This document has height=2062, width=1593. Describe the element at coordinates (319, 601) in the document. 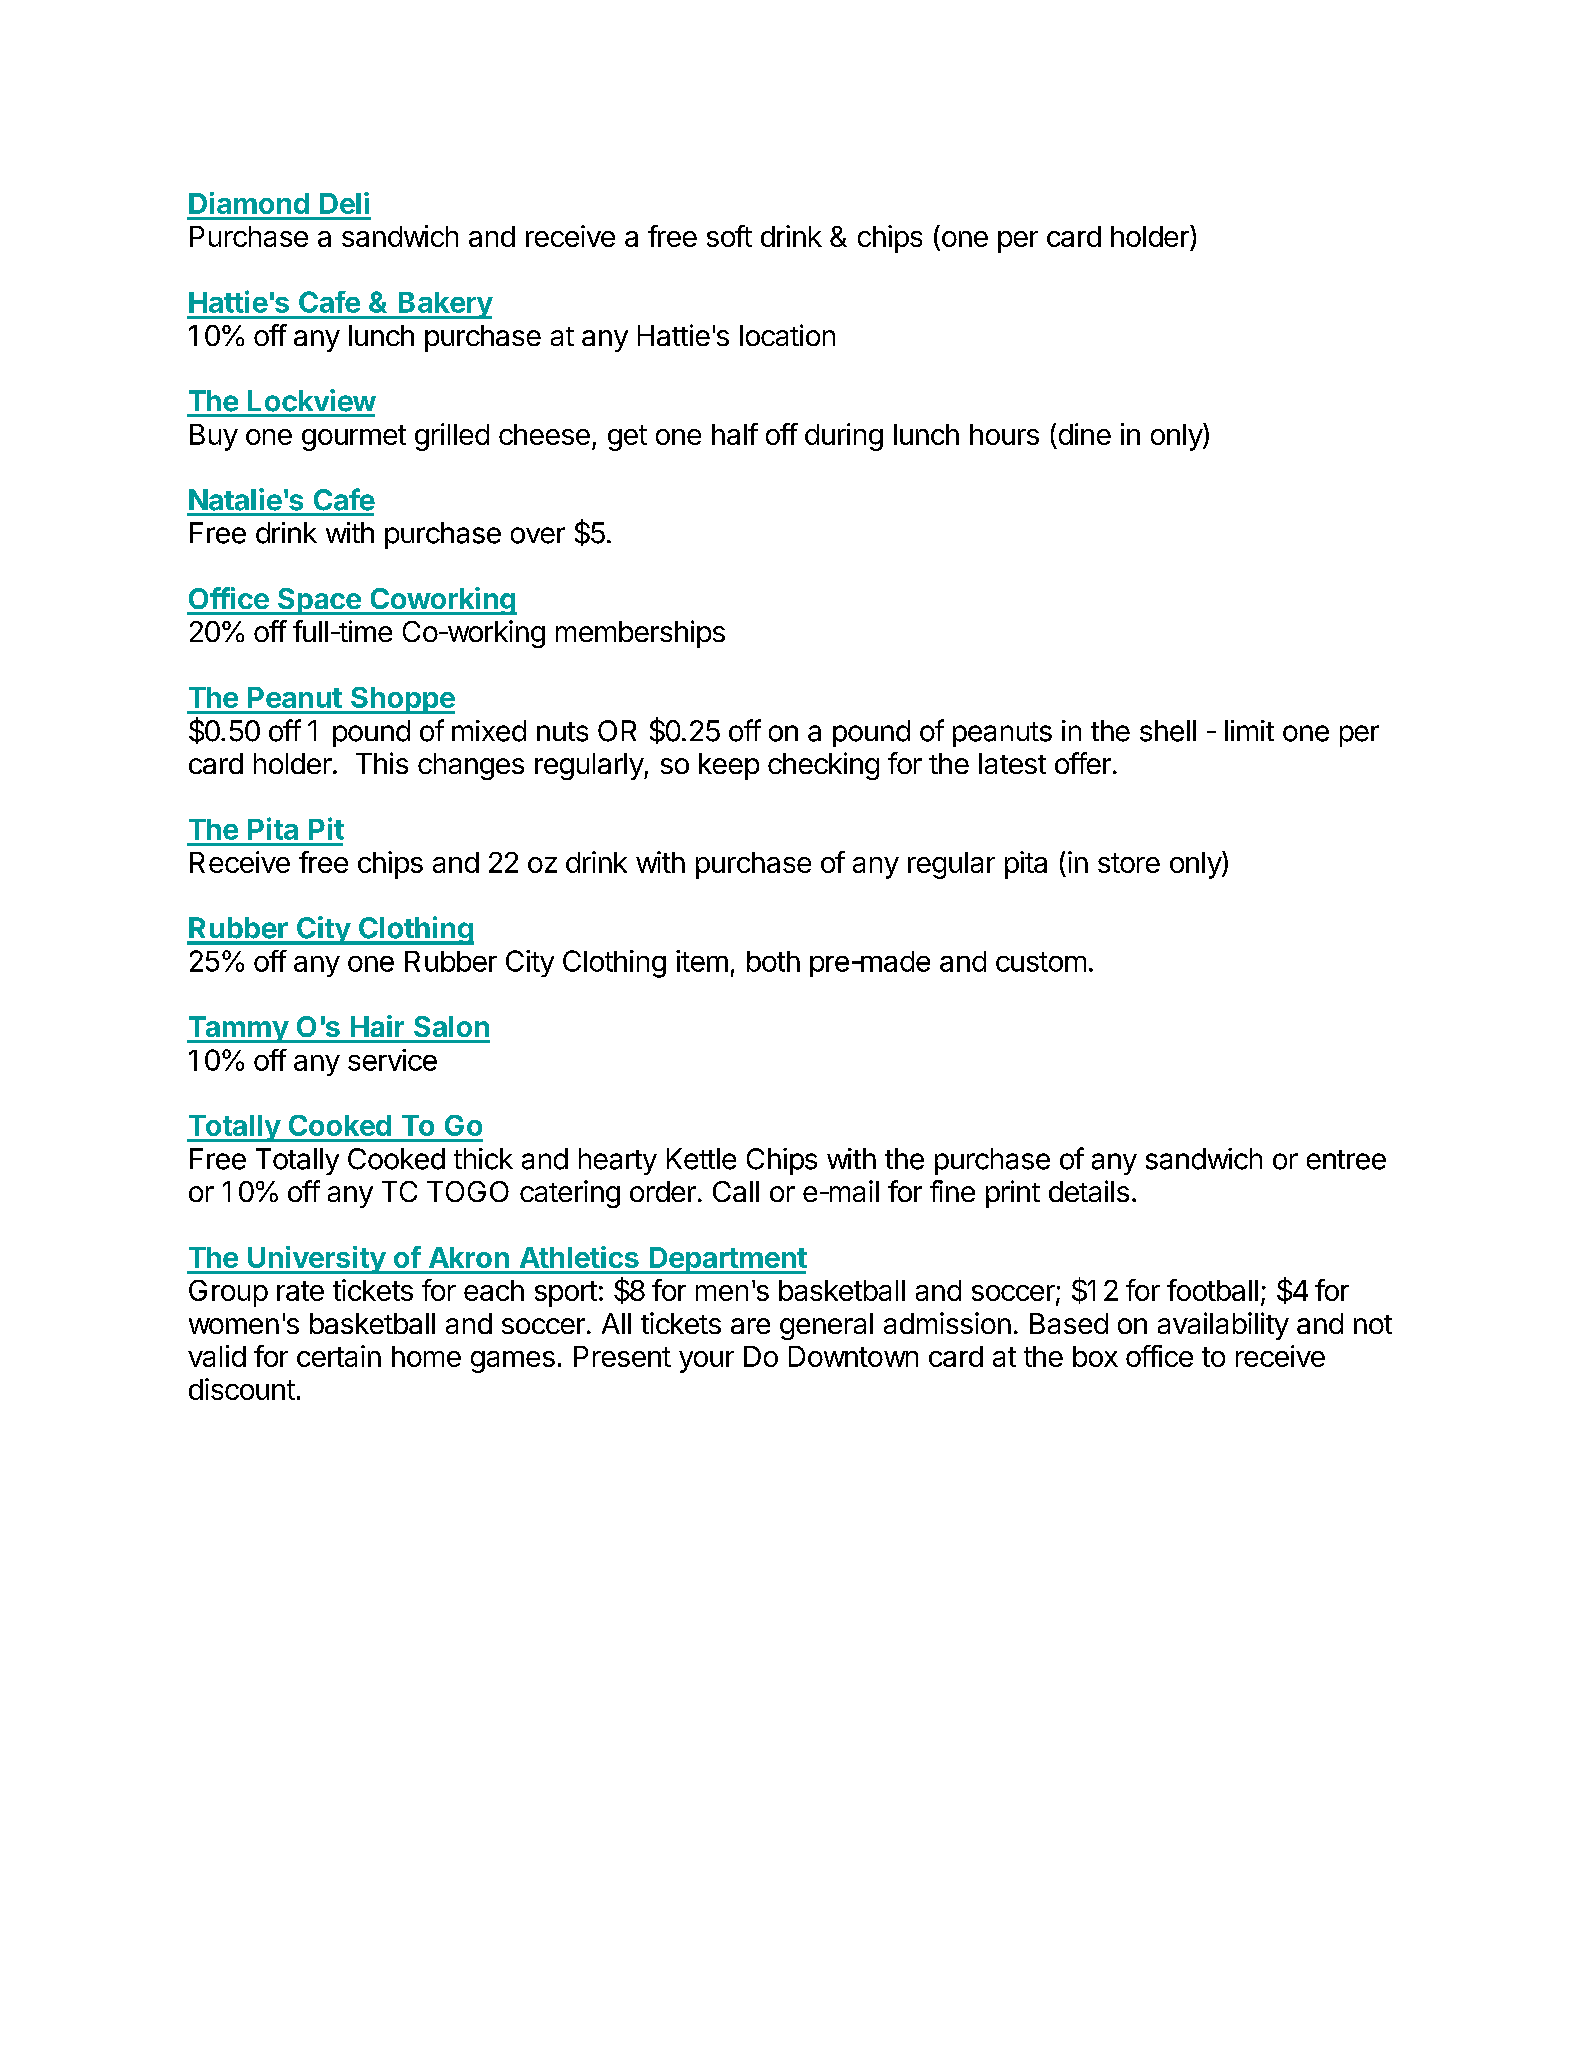

I see `Space` at that location.
